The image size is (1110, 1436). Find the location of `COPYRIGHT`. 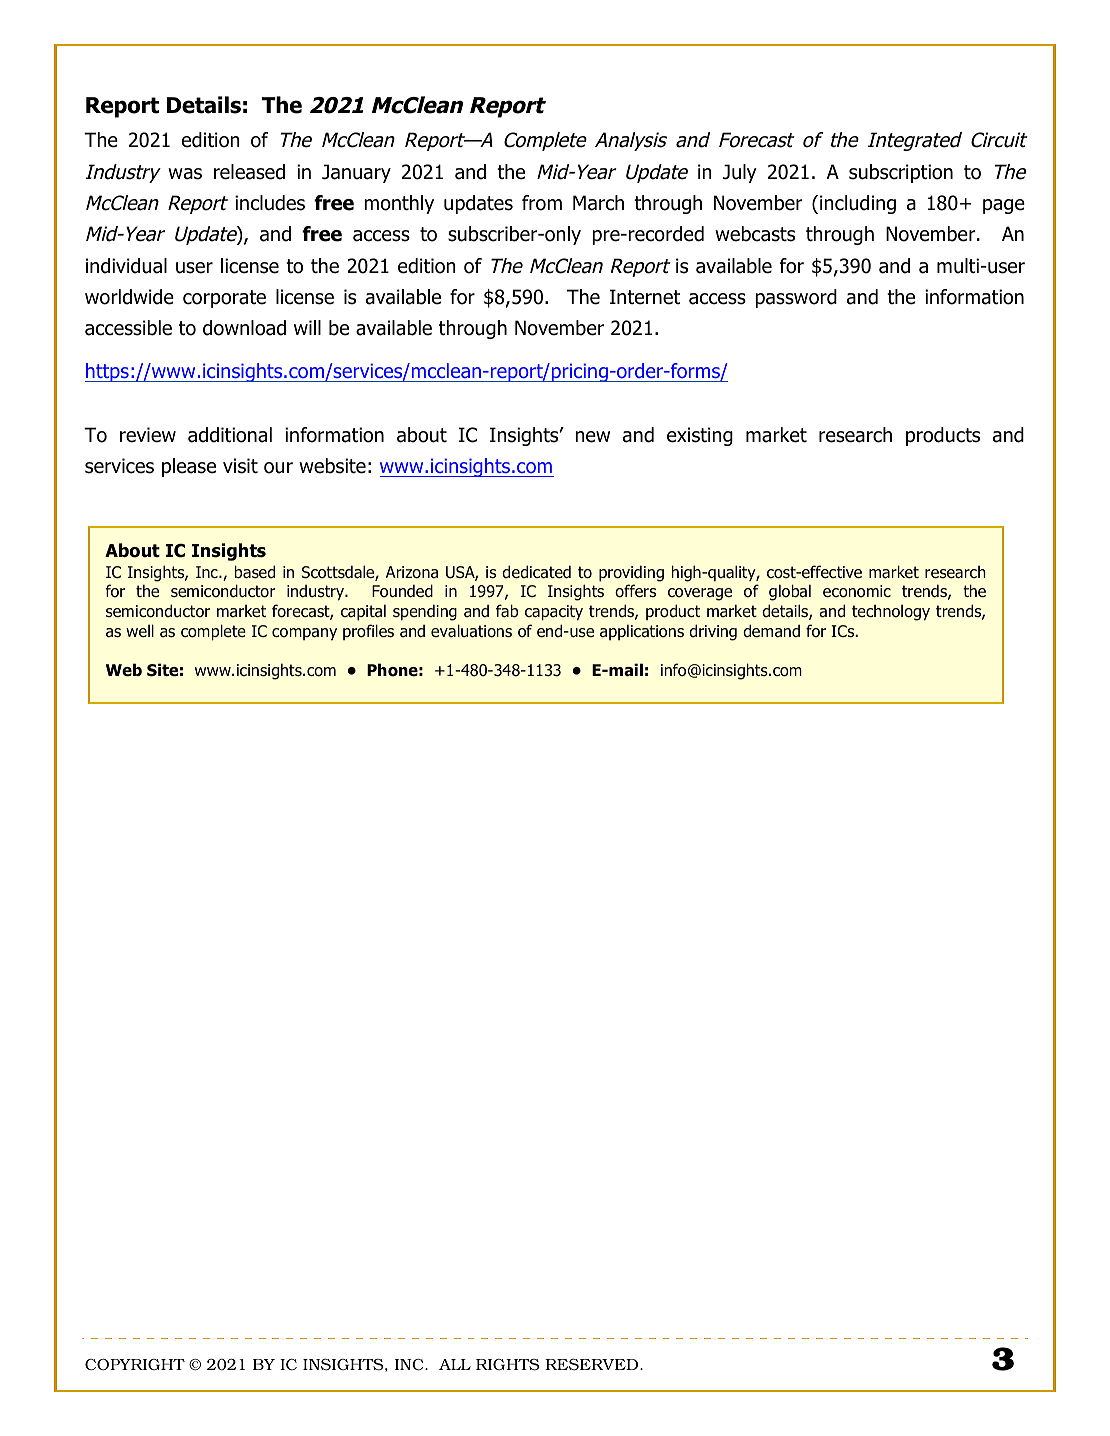

COPYRIGHT is located at coordinates (135, 1365).
